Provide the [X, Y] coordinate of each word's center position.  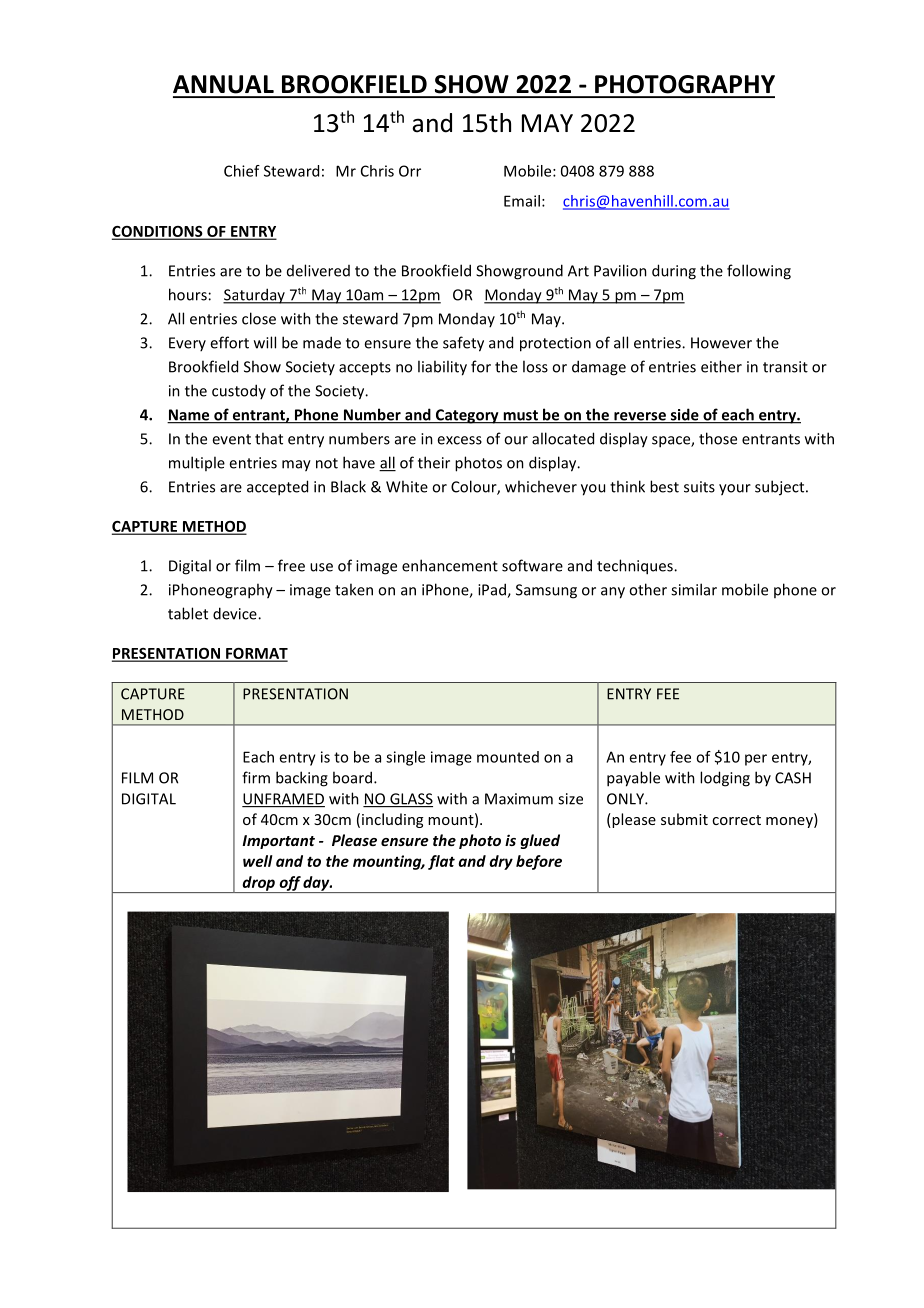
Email [522, 201]
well [258, 861]
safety [463, 344]
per [756, 760]
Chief [242, 171]
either [721, 366]
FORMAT [256, 654]
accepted [277, 488]
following [759, 272]
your [735, 490]
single [405, 758]
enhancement [450, 565]
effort [229, 342]
